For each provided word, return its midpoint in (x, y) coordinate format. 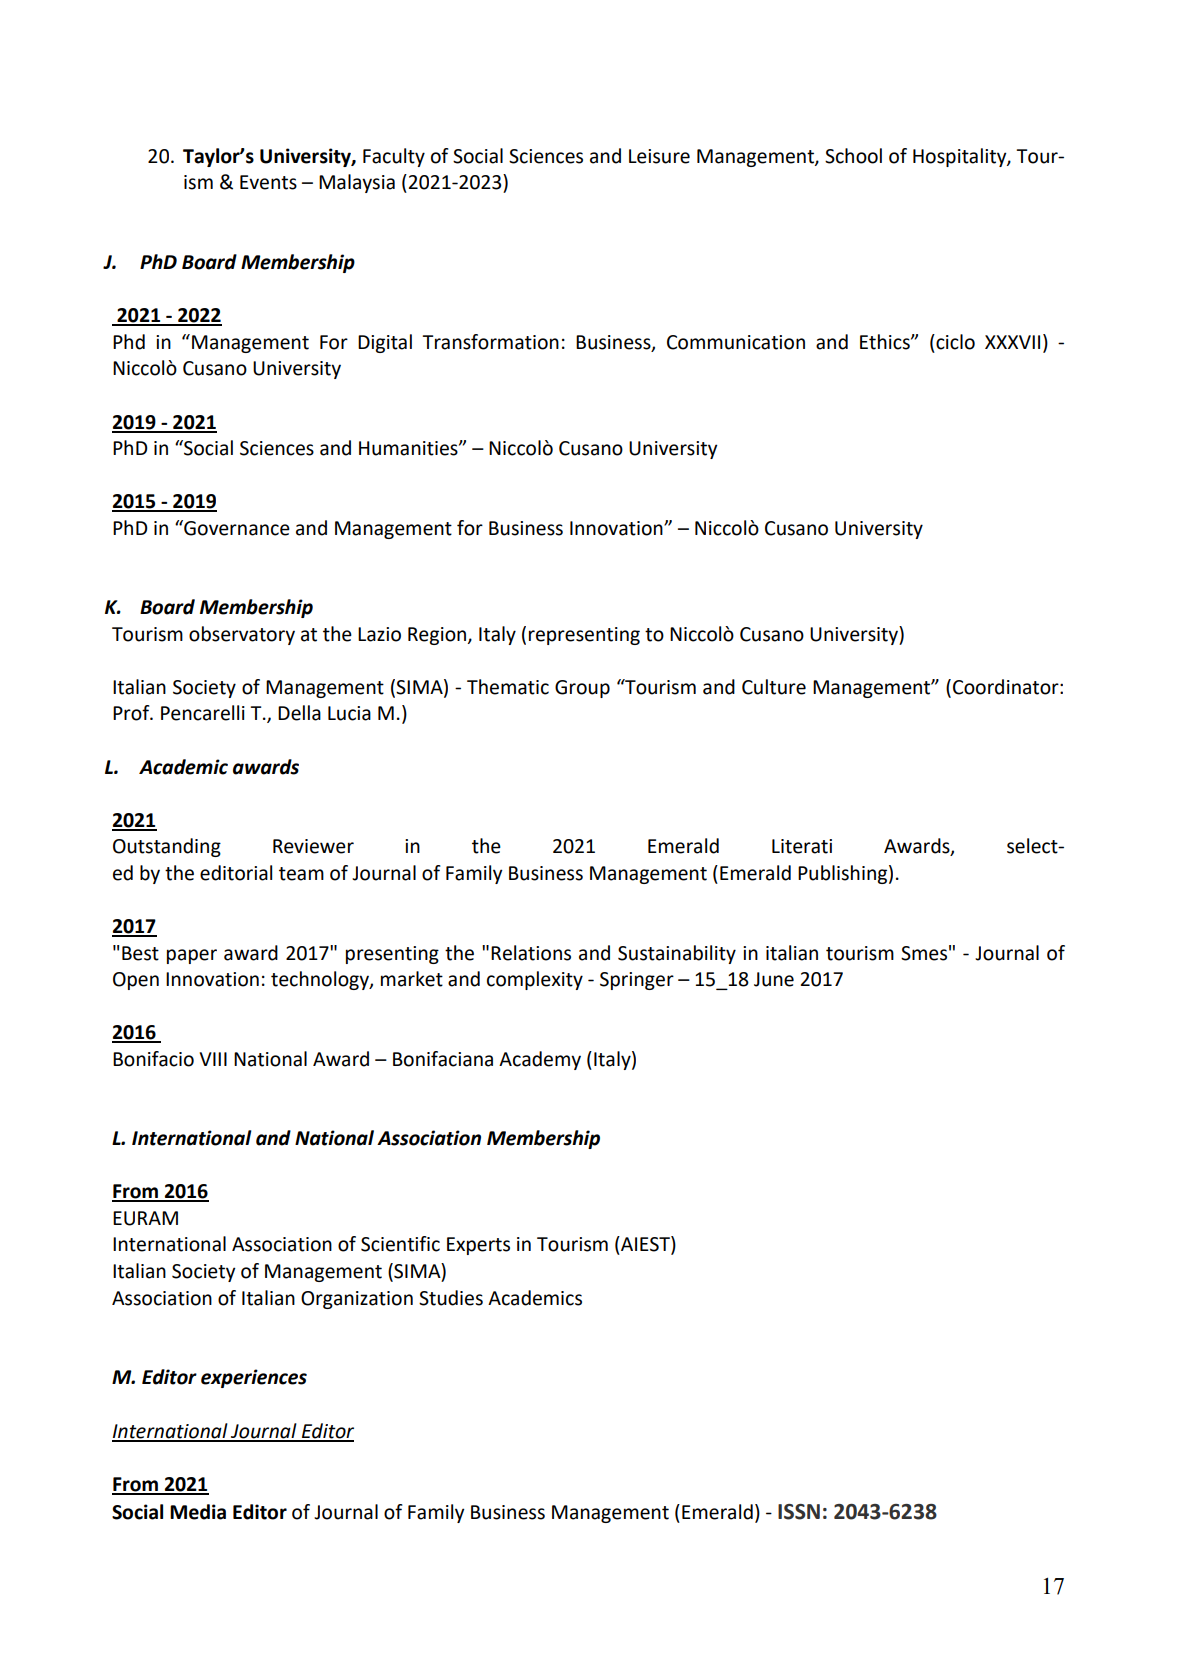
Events (268, 182)
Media (198, 1512)
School (853, 156)
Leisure (659, 156)
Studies (451, 1298)
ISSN (799, 1512)
